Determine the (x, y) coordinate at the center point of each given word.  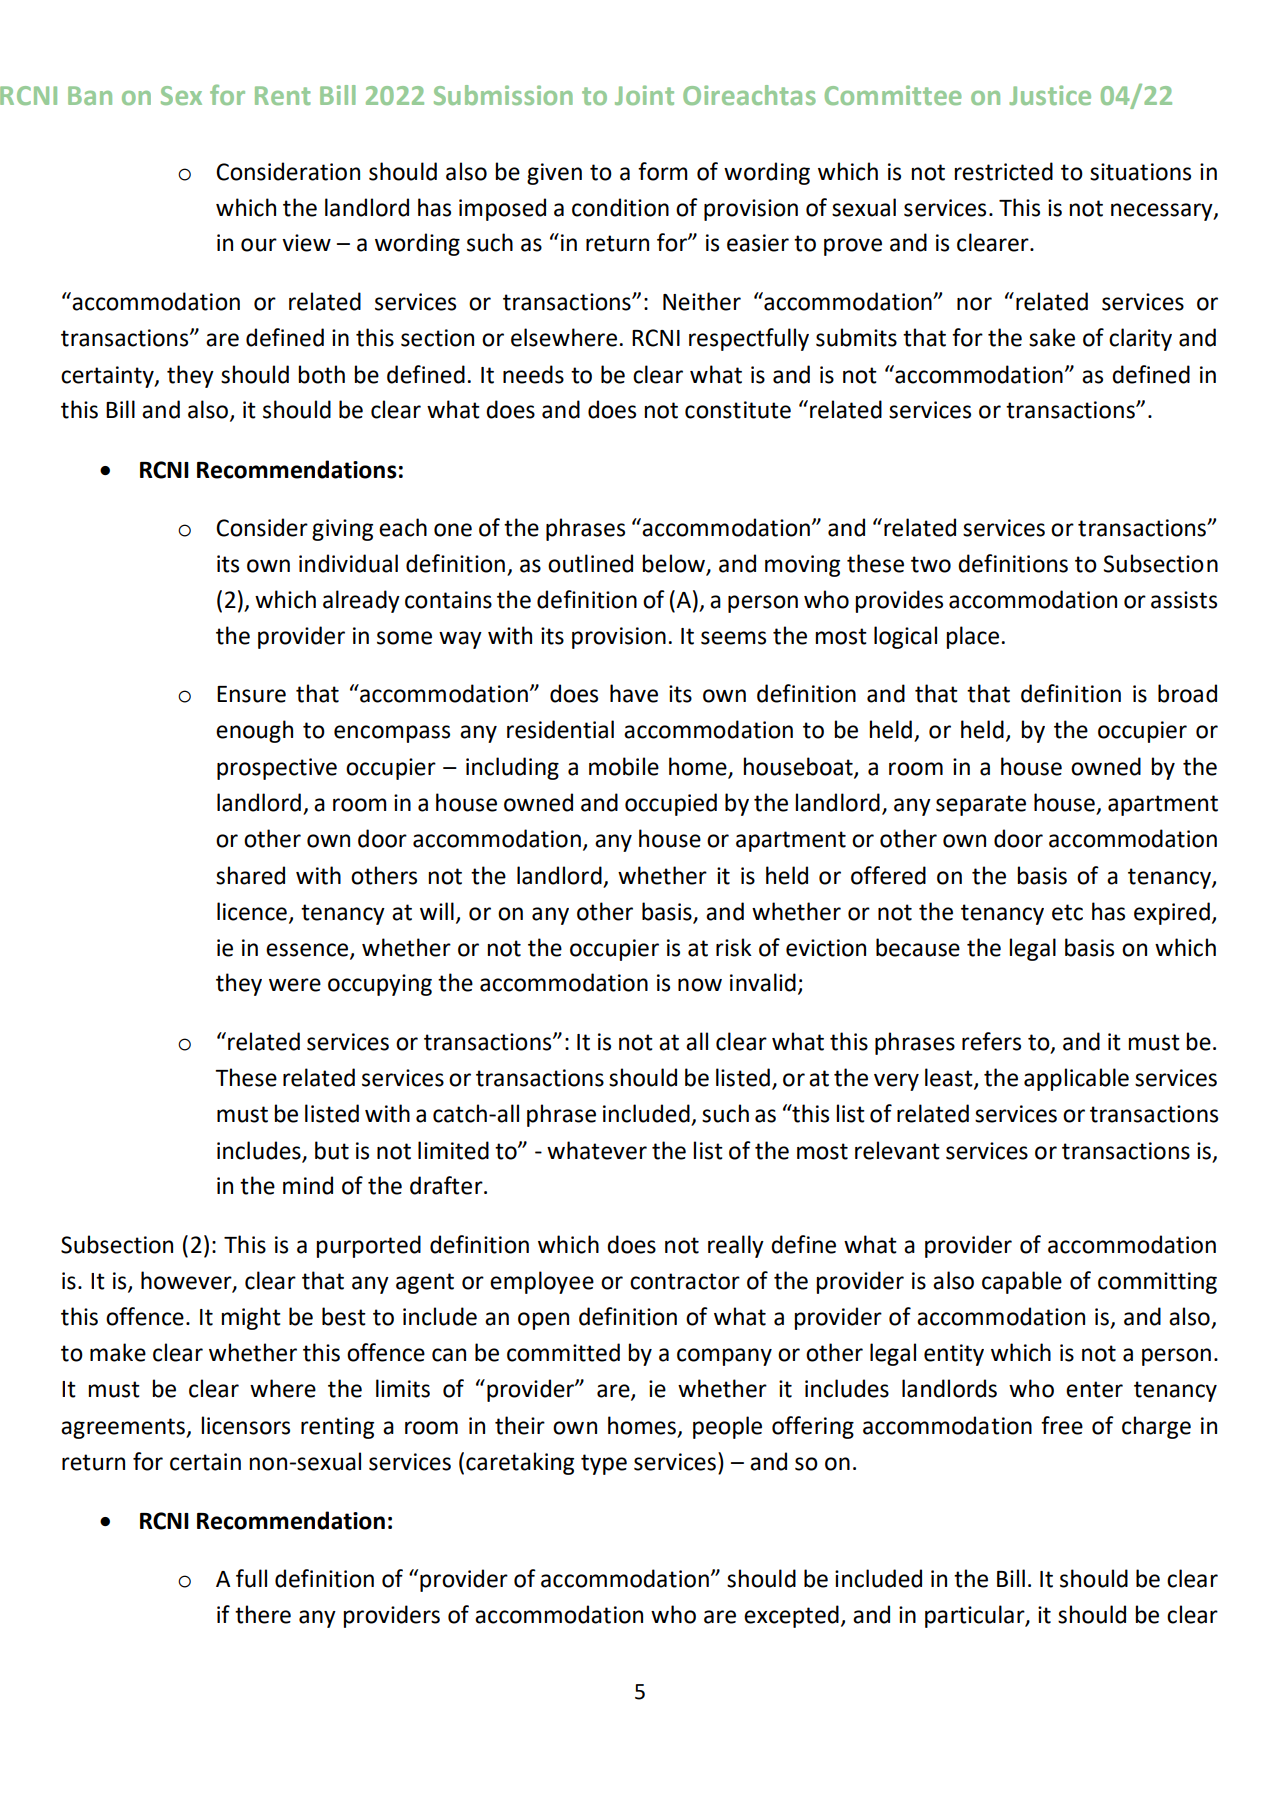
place (972, 637)
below (673, 563)
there (263, 1614)
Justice (1050, 95)
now (700, 985)
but (332, 1150)
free (1062, 1425)
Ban (90, 95)
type (604, 1464)
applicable (1076, 1079)
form (663, 171)
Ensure (251, 694)
